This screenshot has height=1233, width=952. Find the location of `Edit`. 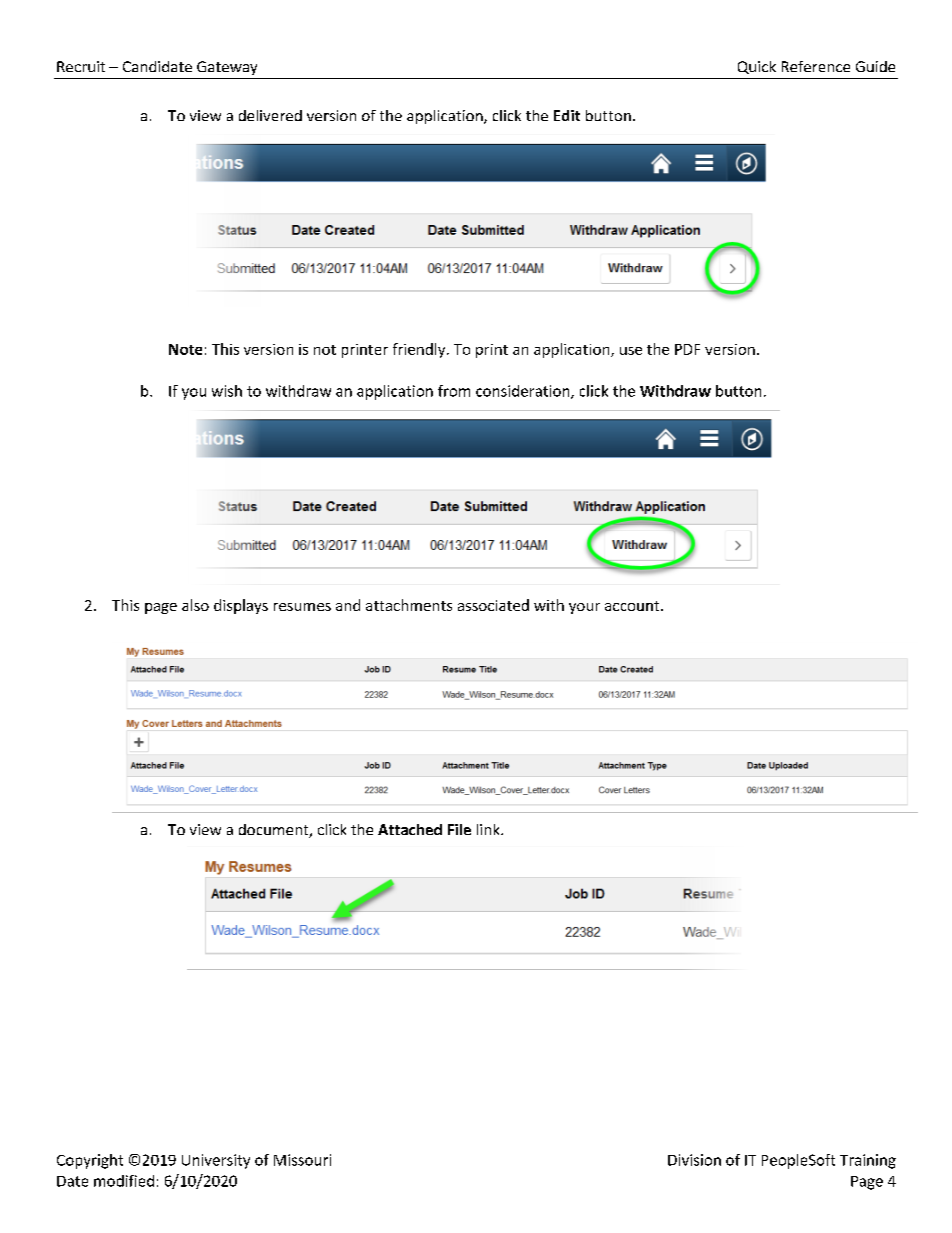

Edit is located at coordinates (567, 115).
